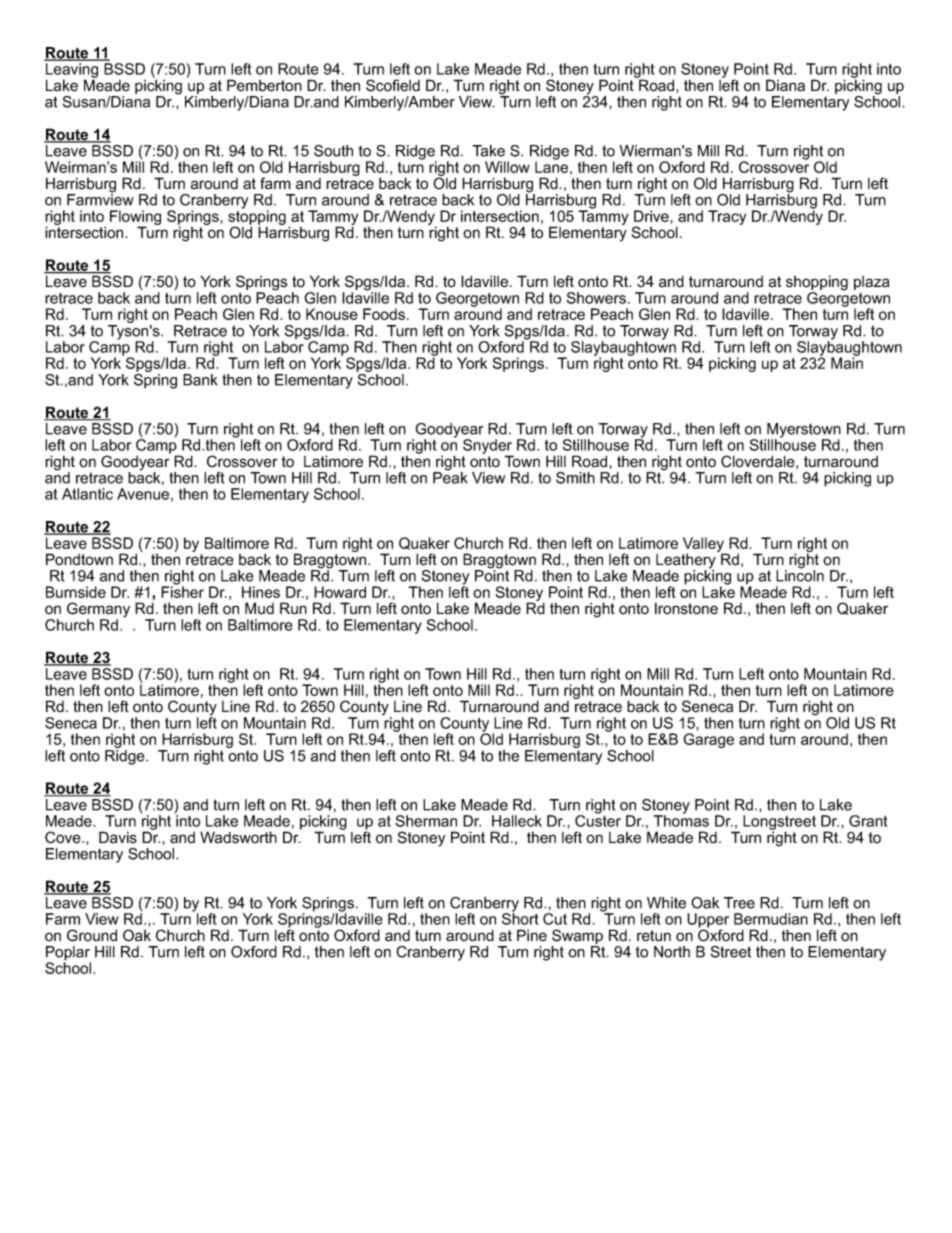 The image size is (952, 1233). I want to click on Ground, so click(92, 935).
